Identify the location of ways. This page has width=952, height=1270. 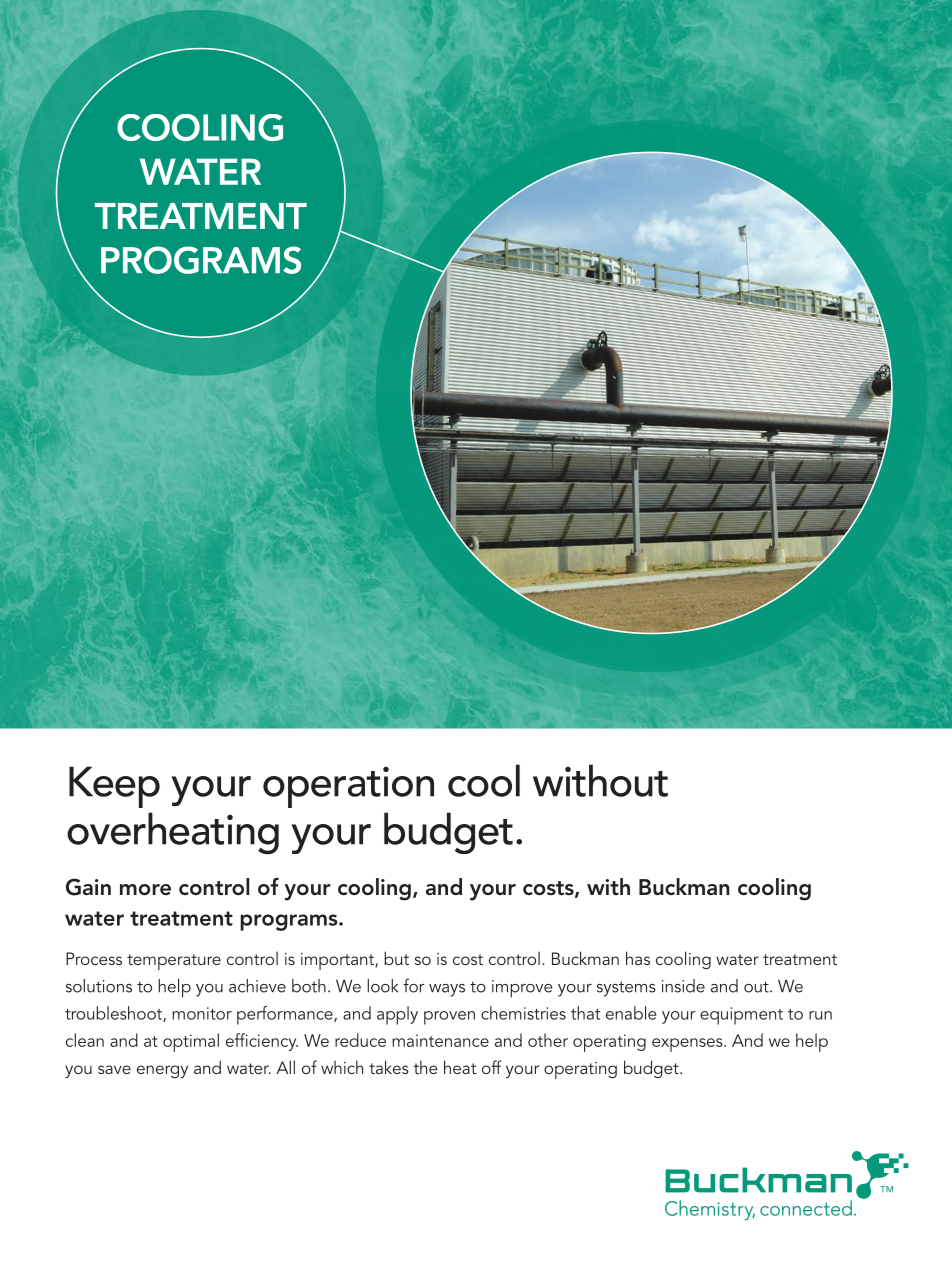
(447, 990).
